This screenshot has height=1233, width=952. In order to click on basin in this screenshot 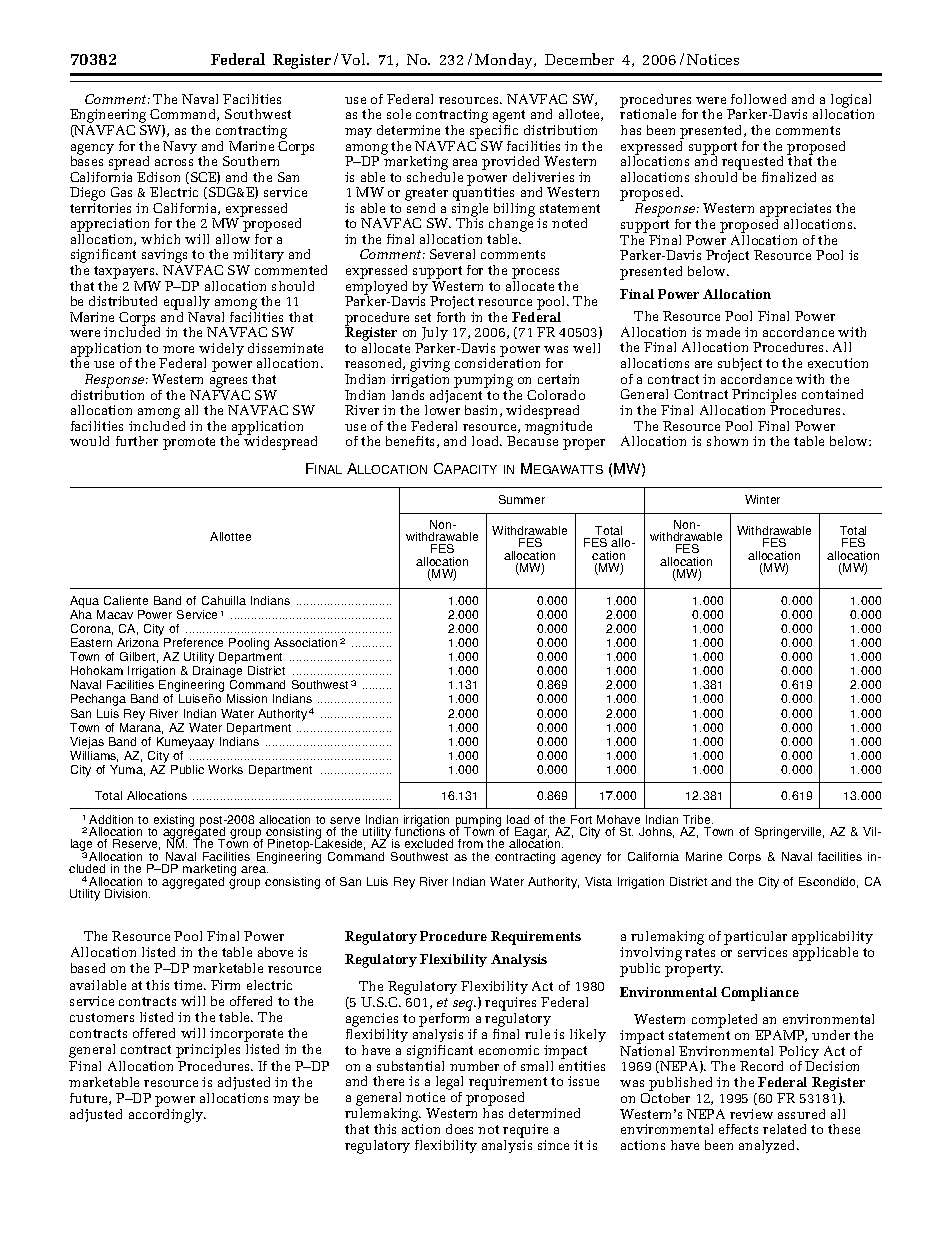, I will do `click(483, 411)`.
